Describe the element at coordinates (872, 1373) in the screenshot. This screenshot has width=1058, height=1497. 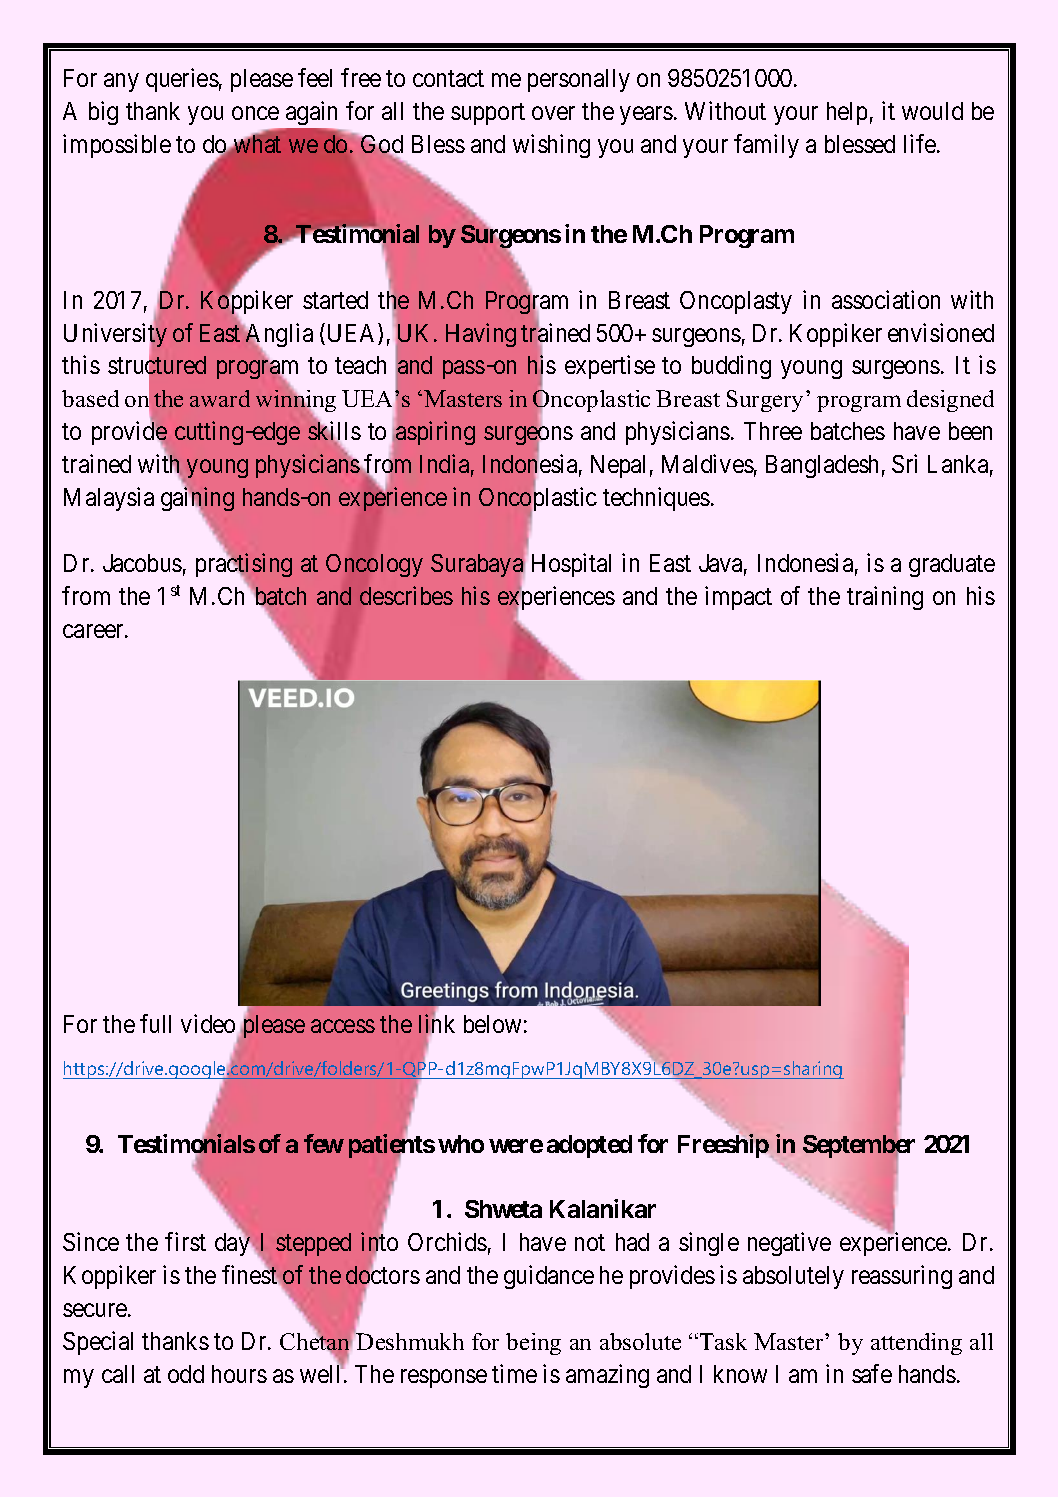
I see `safe` at that location.
